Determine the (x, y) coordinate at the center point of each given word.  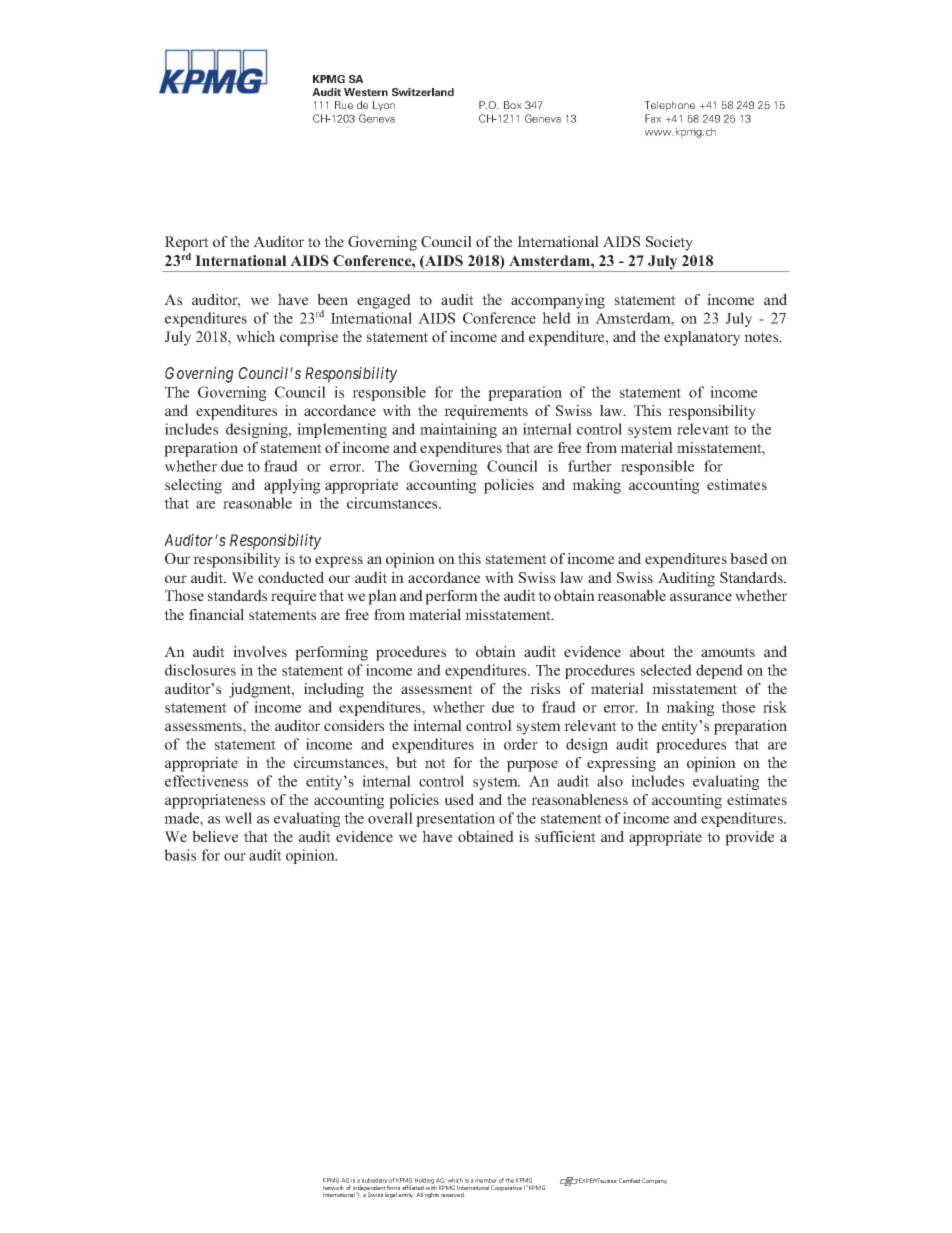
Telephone (669, 106)
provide (749, 838)
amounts (728, 652)
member (486, 1180)
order (521, 744)
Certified (629, 1180)
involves (260, 651)
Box (513, 105)
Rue (344, 105)
